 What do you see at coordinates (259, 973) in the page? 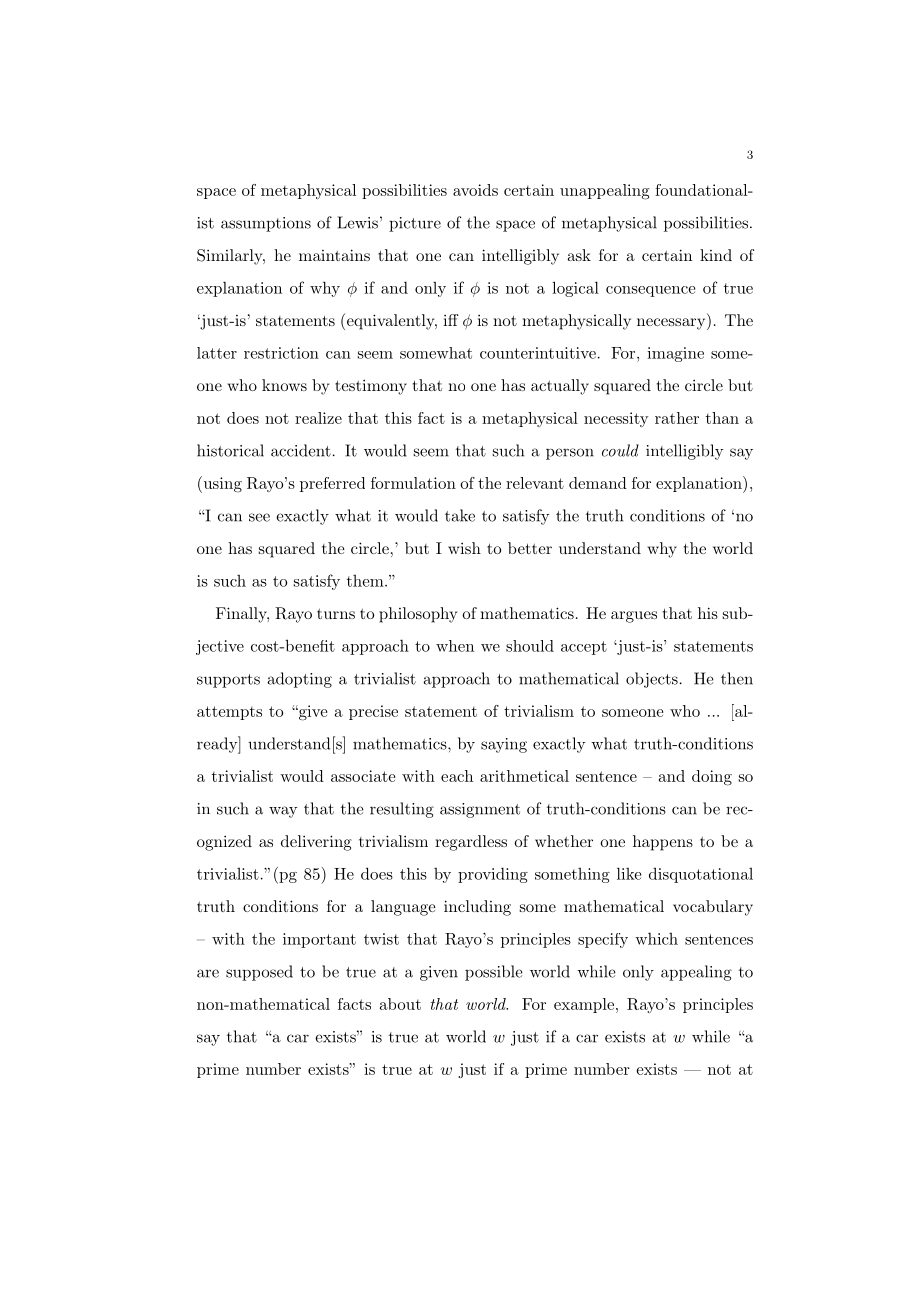
I see `supposed` at bounding box center [259, 973].
